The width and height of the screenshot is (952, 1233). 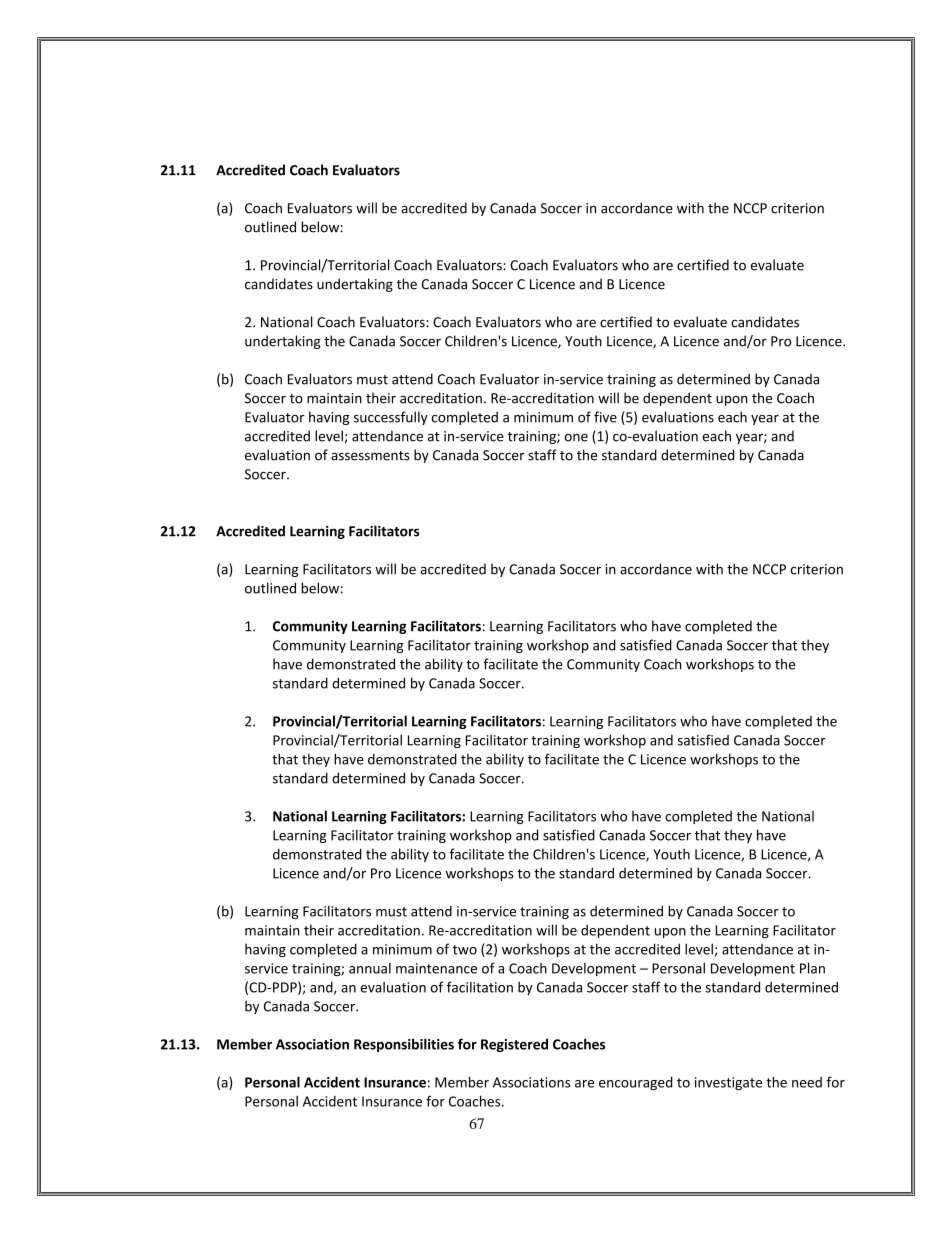 I want to click on need, so click(x=807, y=1082).
